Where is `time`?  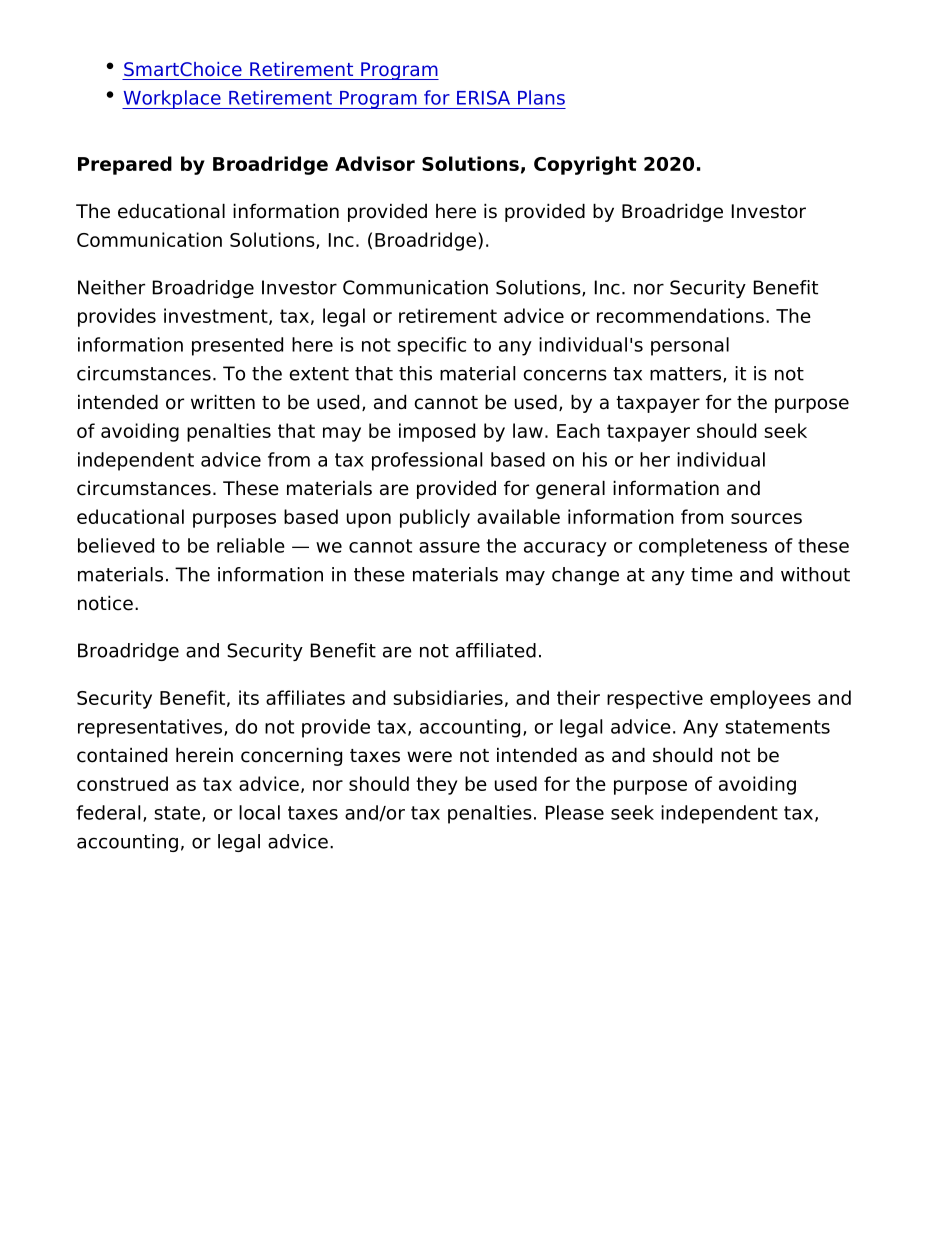 time is located at coordinates (712, 574).
